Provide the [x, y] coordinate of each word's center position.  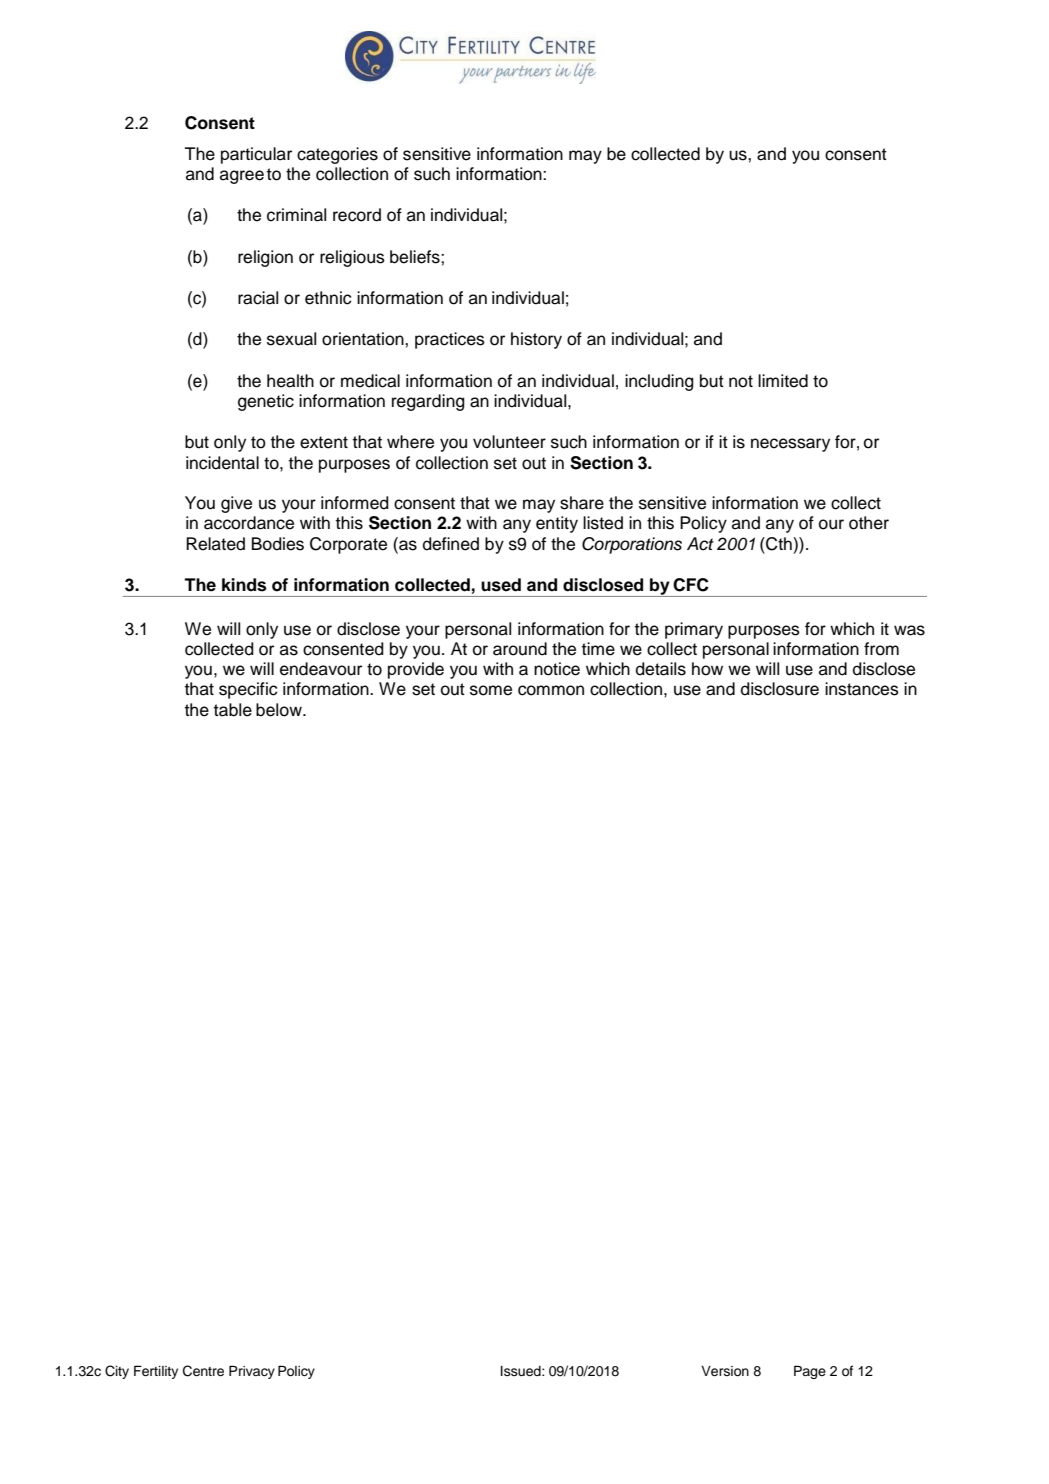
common [551, 690]
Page [810, 1372]
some [491, 690]
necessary [790, 445]
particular [256, 155]
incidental [222, 463]
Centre [203, 1371]
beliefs [416, 257]
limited [783, 381]
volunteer [509, 442]
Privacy [252, 1372]
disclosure [780, 689]
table [233, 710]
